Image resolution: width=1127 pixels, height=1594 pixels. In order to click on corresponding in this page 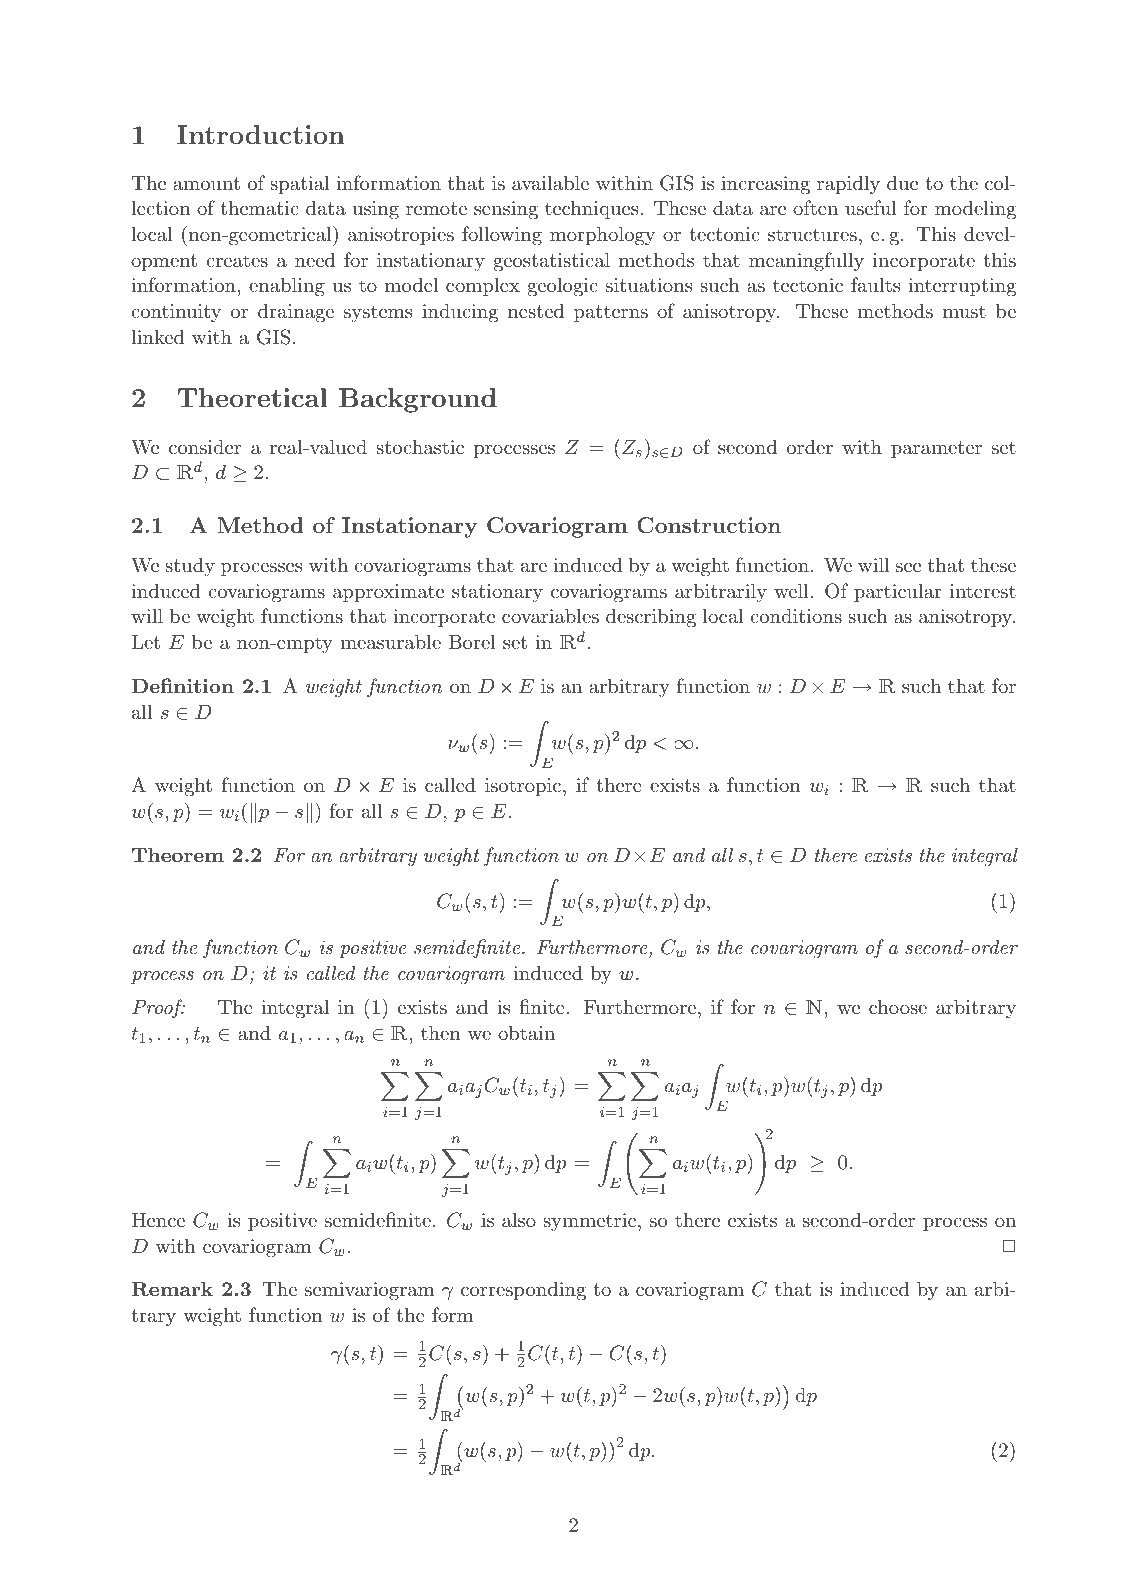, I will do `click(523, 1291)`.
